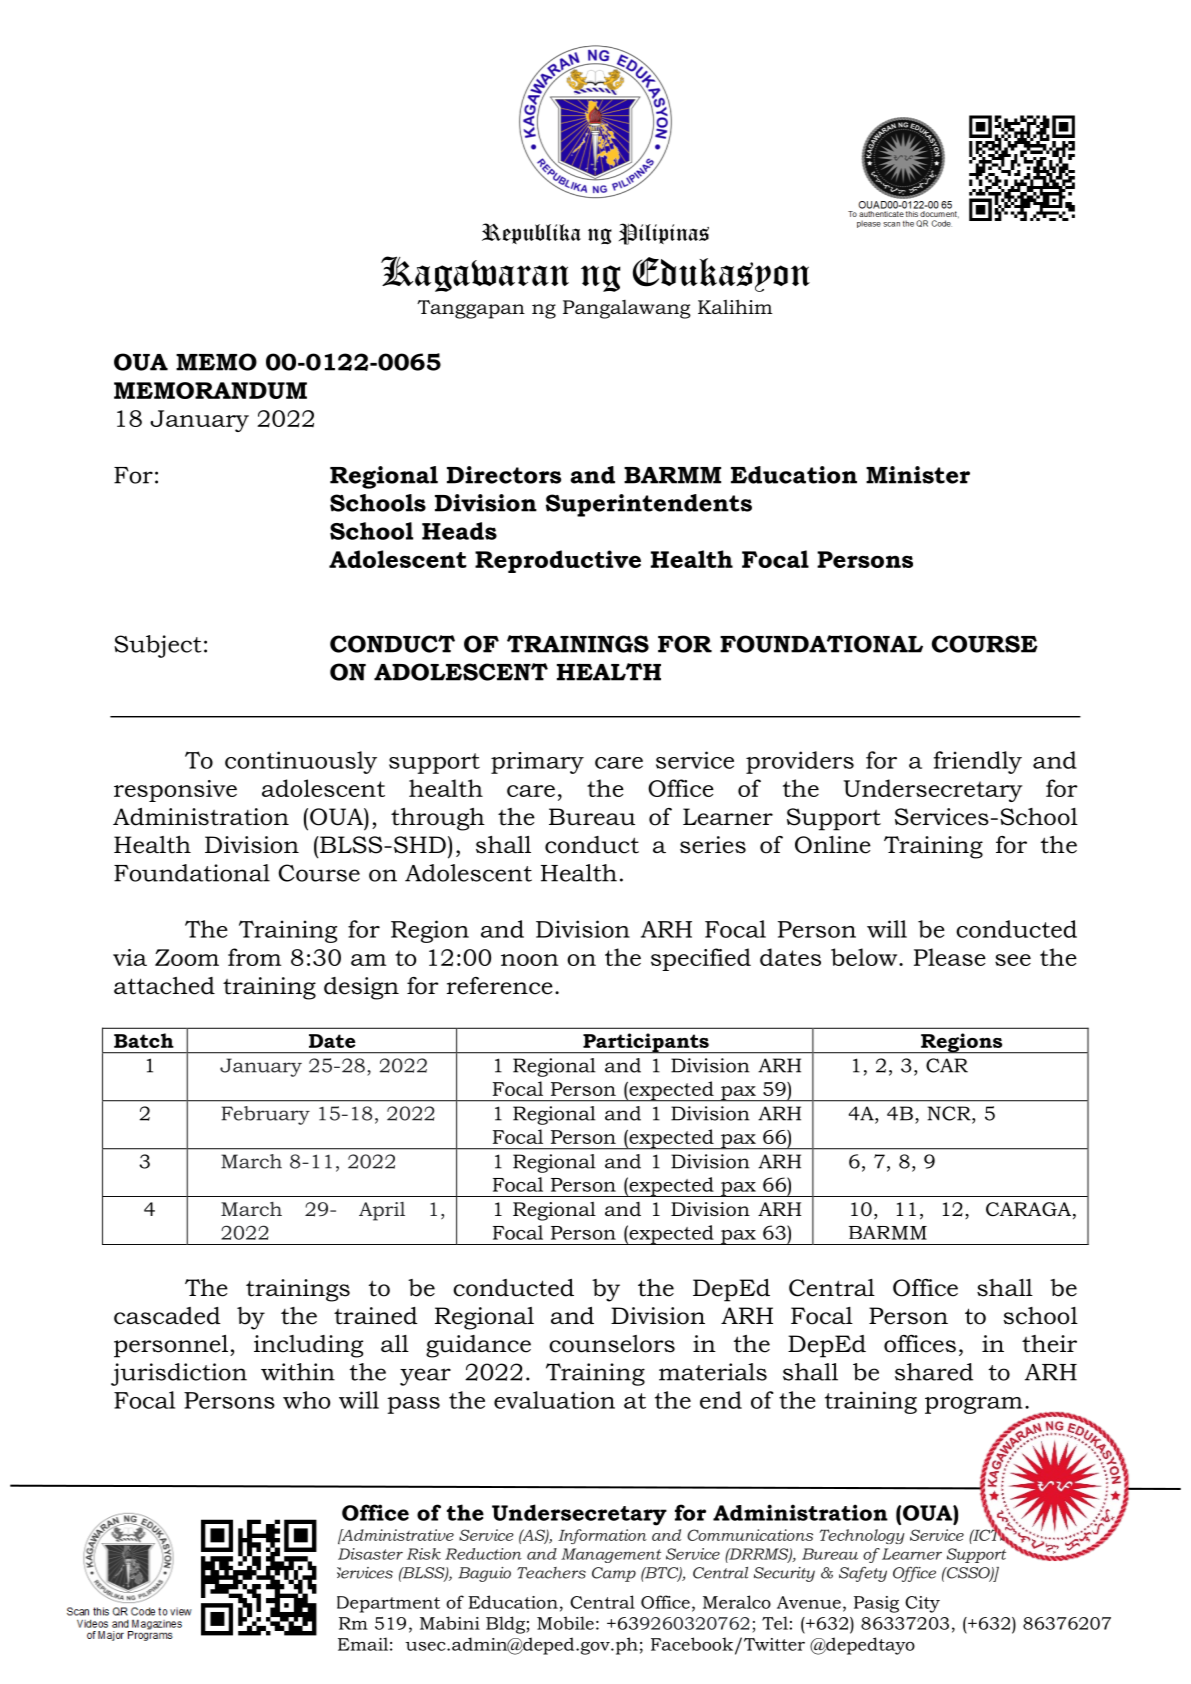  I want to click on Minister, so click(918, 475).
